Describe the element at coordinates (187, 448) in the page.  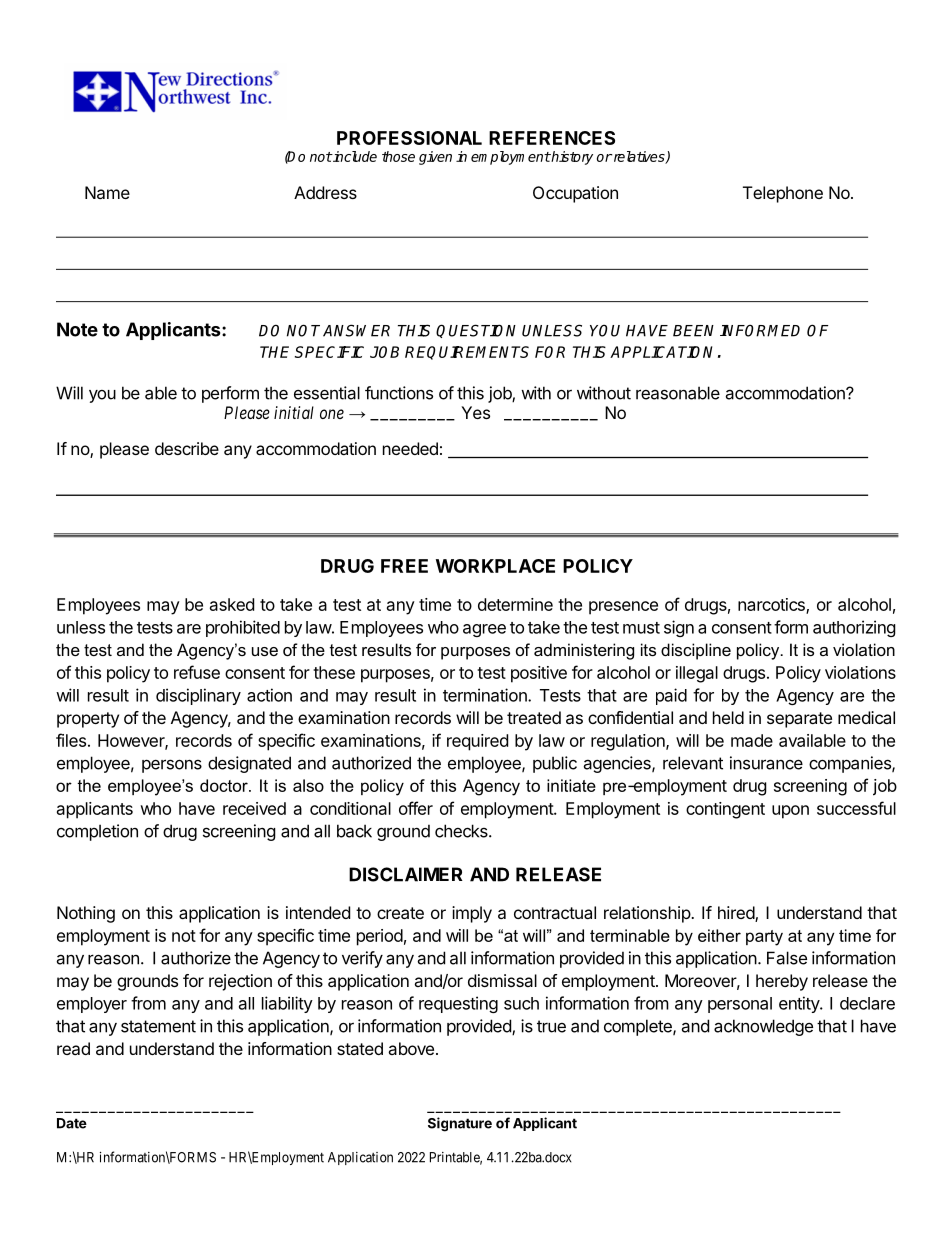
I see `describe` at that location.
